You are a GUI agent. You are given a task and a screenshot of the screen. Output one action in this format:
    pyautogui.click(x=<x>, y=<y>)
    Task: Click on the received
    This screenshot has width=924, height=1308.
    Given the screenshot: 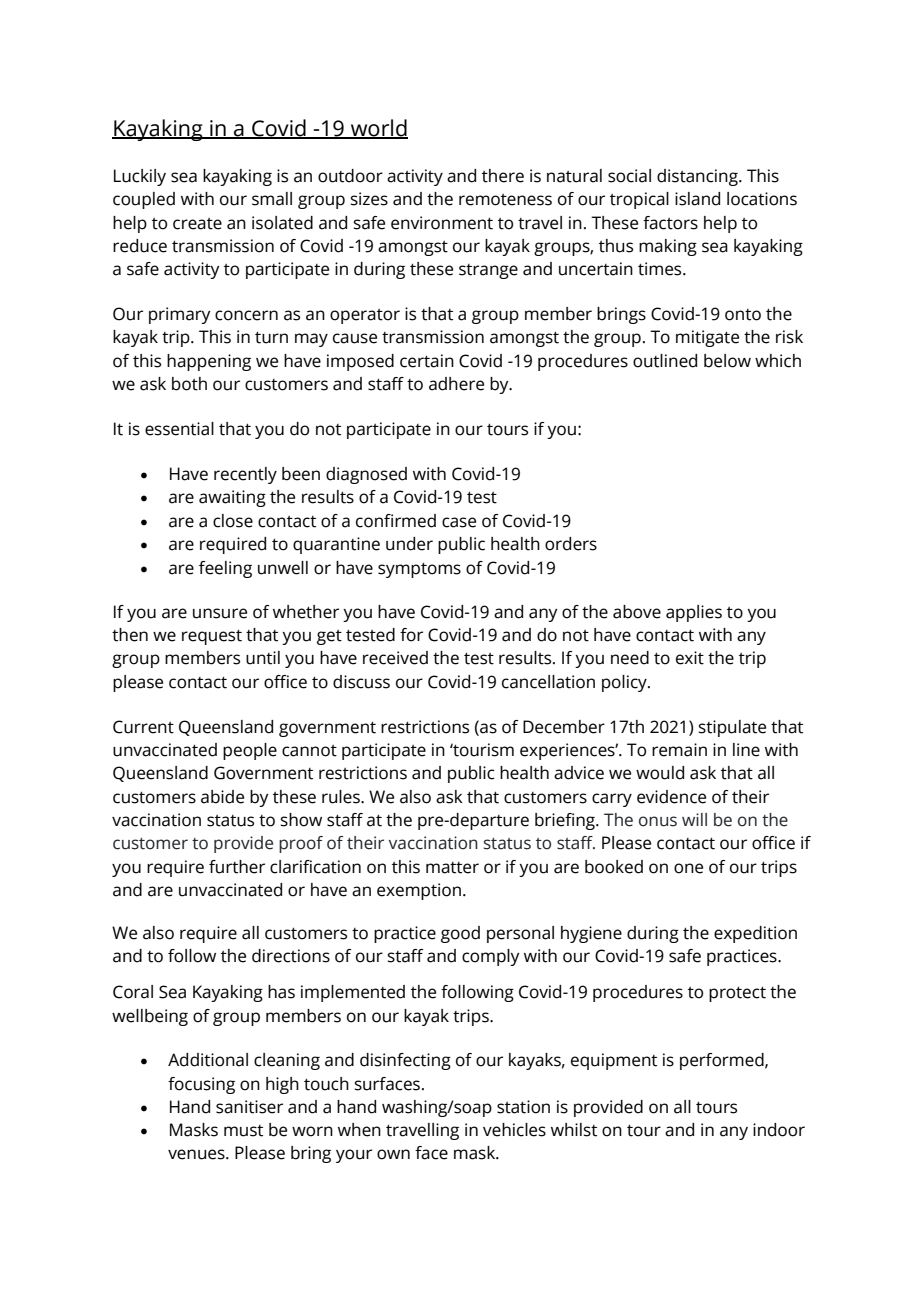 What is the action you would take?
    pyautogui.click(x=395, y=658)
